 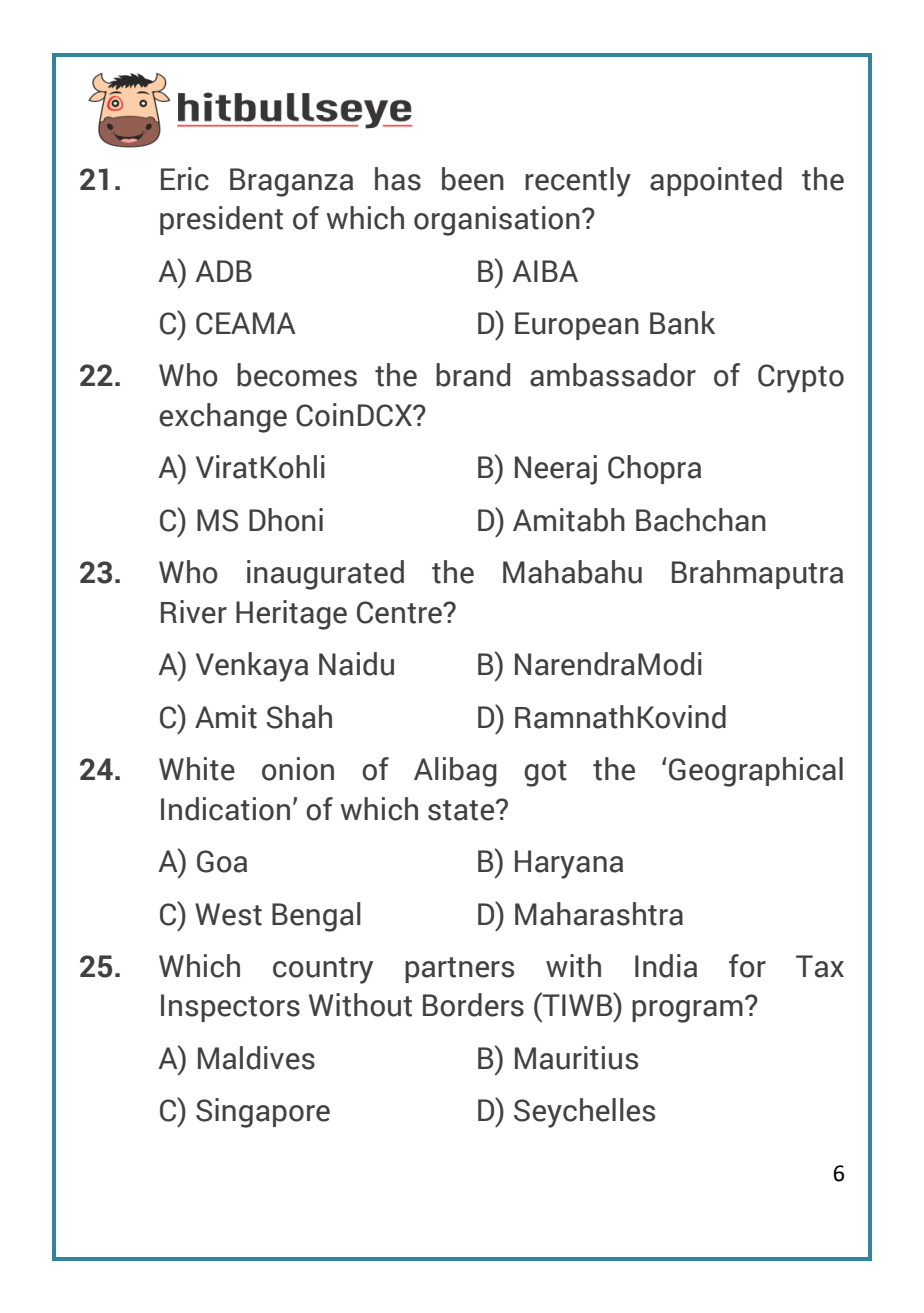 I want to click on Brahmaputra, so click(x=757, y=574).
